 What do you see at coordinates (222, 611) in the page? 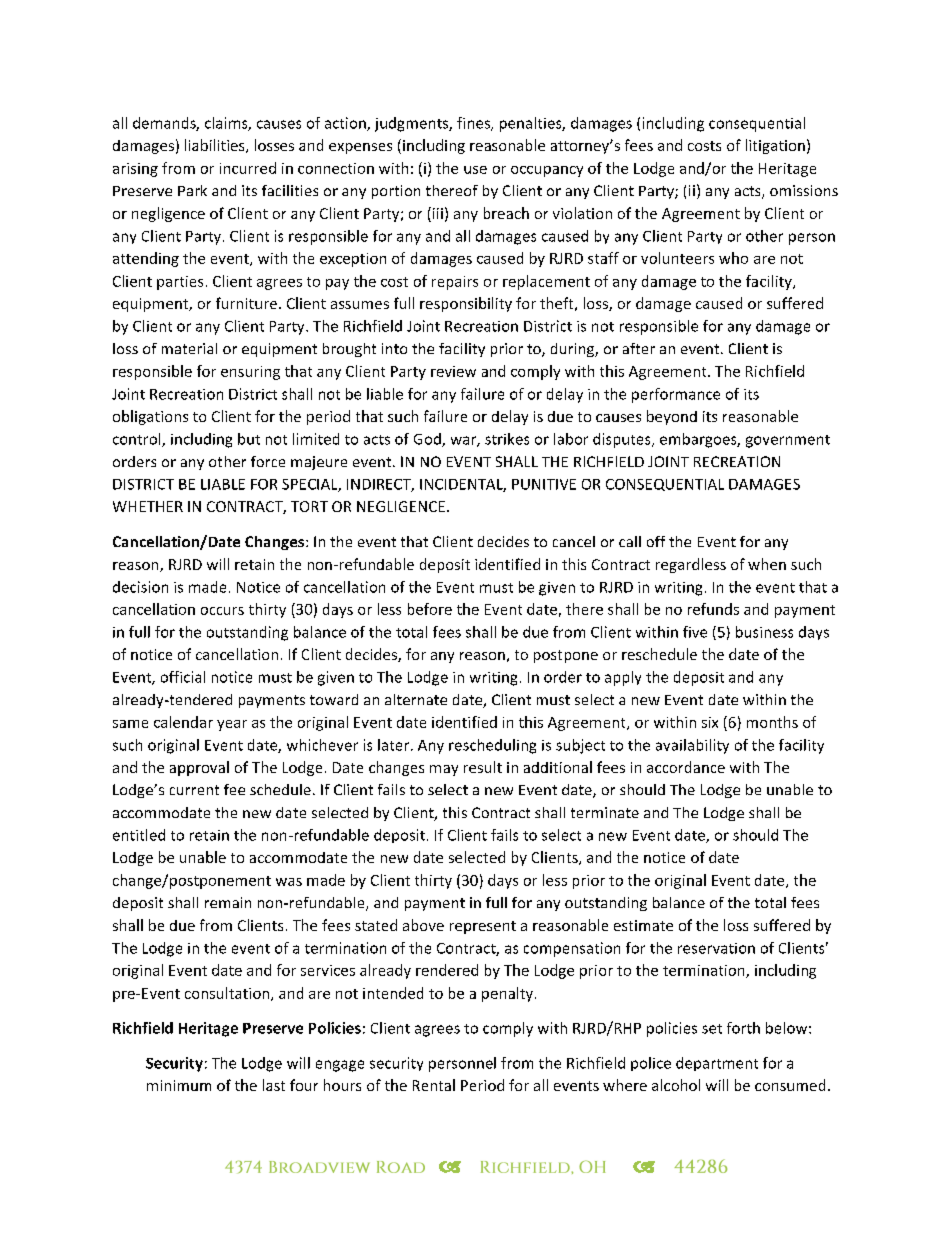
I see `occurs` at bounding box center [222, 611].
